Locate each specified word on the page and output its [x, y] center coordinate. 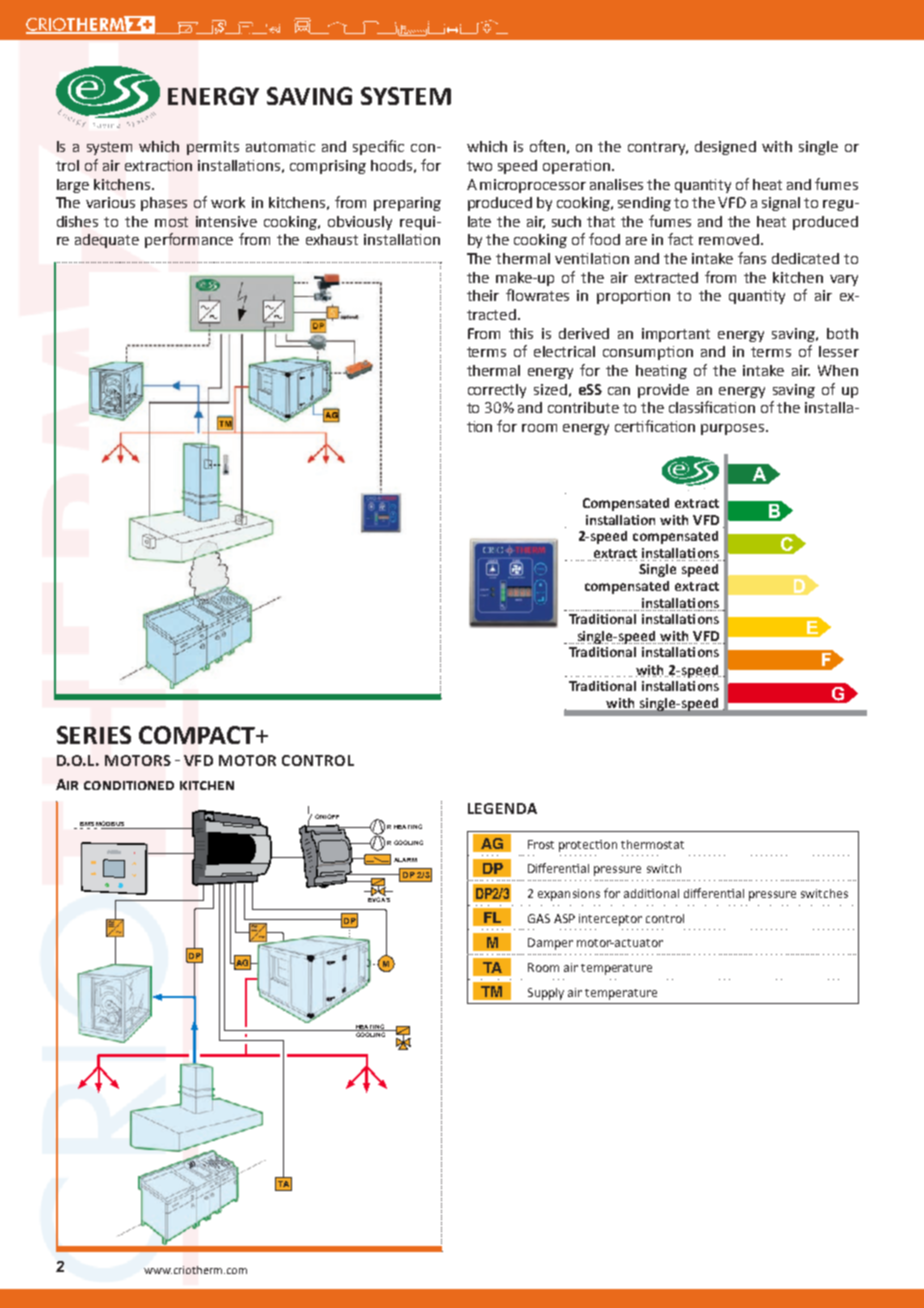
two [479, 166]
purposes [734, 429]
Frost [541, 844]
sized [550, 389]
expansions [569, 895]
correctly [497, 391]
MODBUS [110, 823]
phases [164, 204]
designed [725, 148]
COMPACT [198, 735]
